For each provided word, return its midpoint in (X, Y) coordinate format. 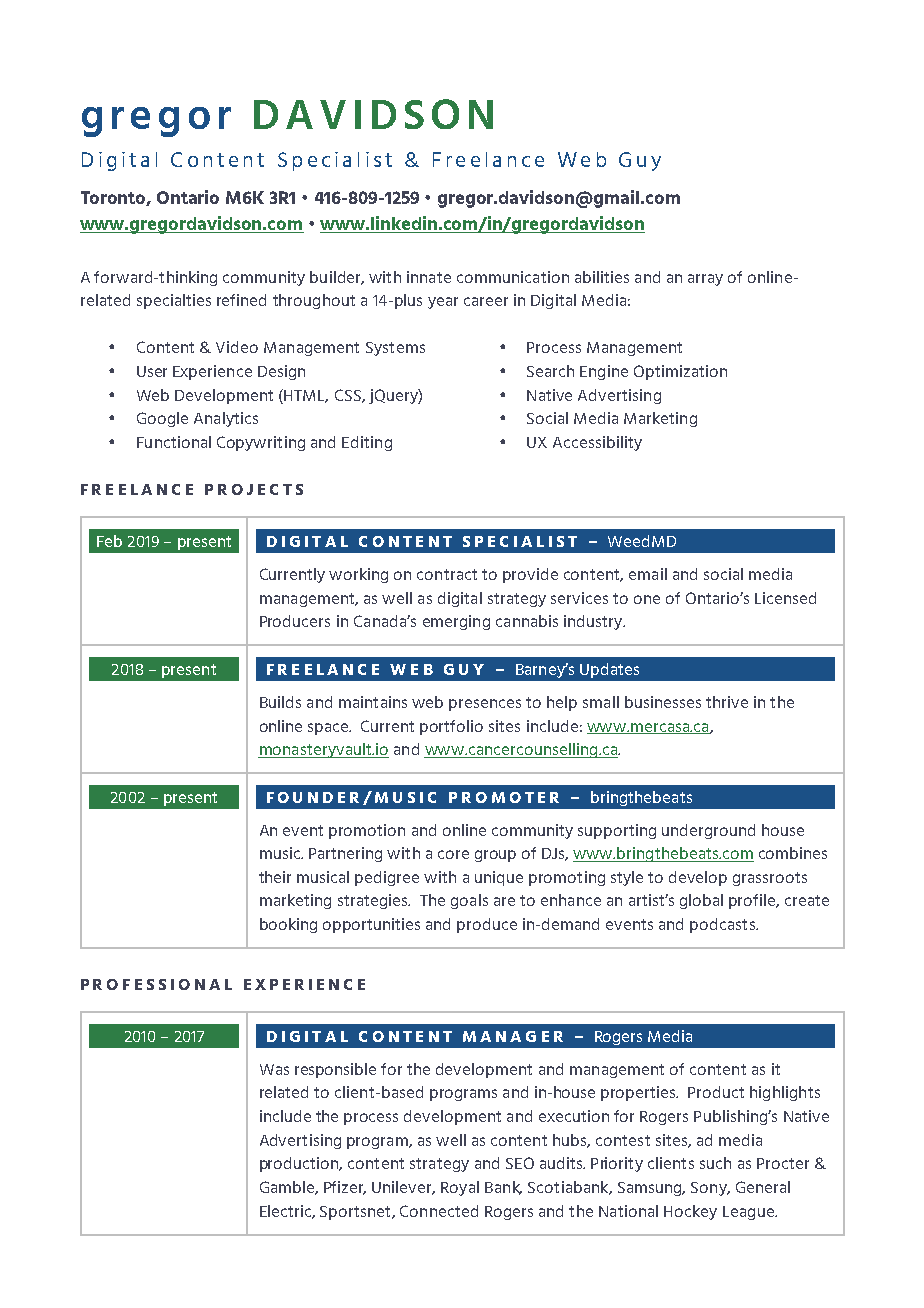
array (705, 280)
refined (241, 300)
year (443, 303)
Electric (286, 1212)
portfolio (451, 727)
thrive (727, 702)
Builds (280, 702)
